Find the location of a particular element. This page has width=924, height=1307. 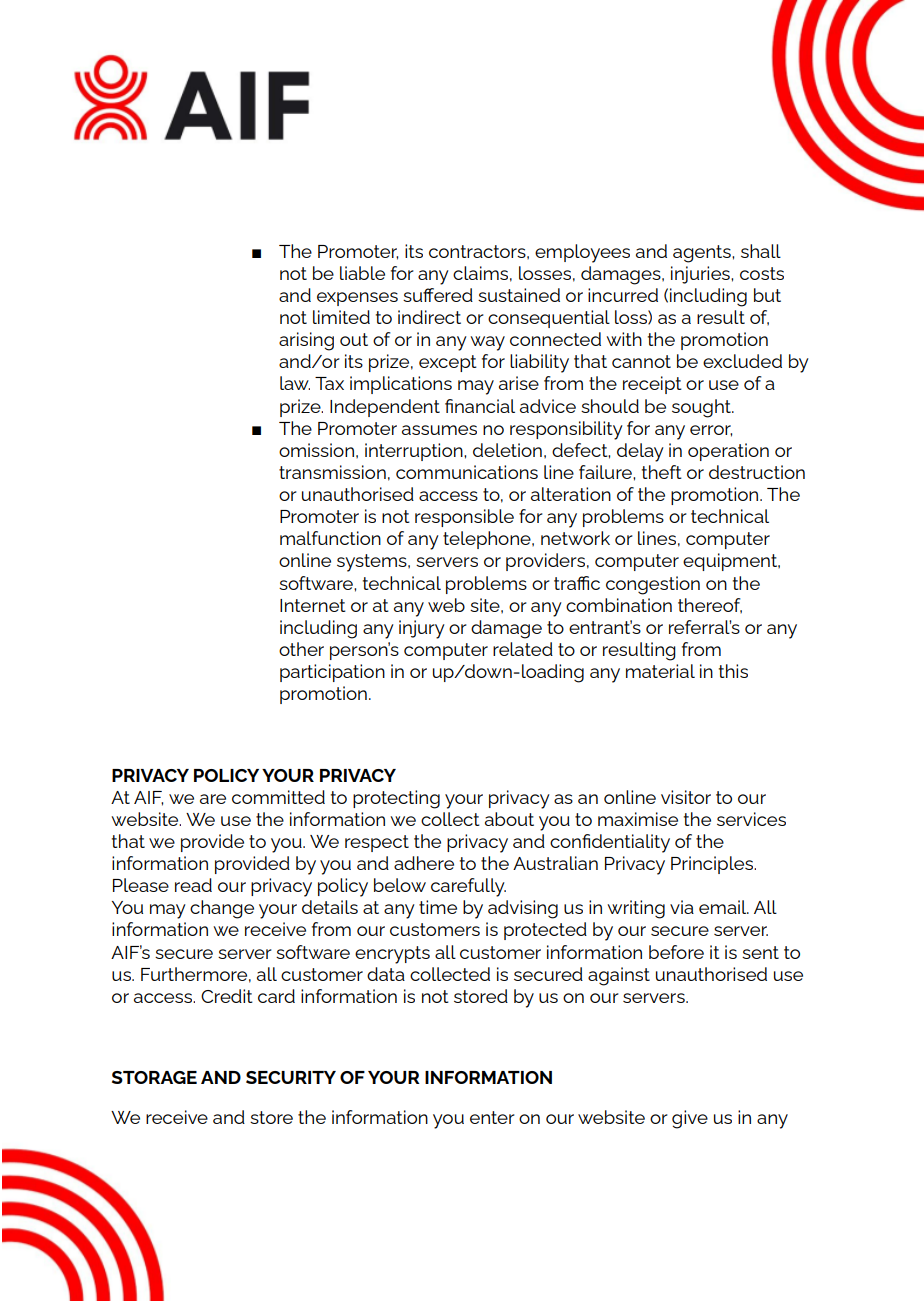

theft is located at coordinates (662, 472).
